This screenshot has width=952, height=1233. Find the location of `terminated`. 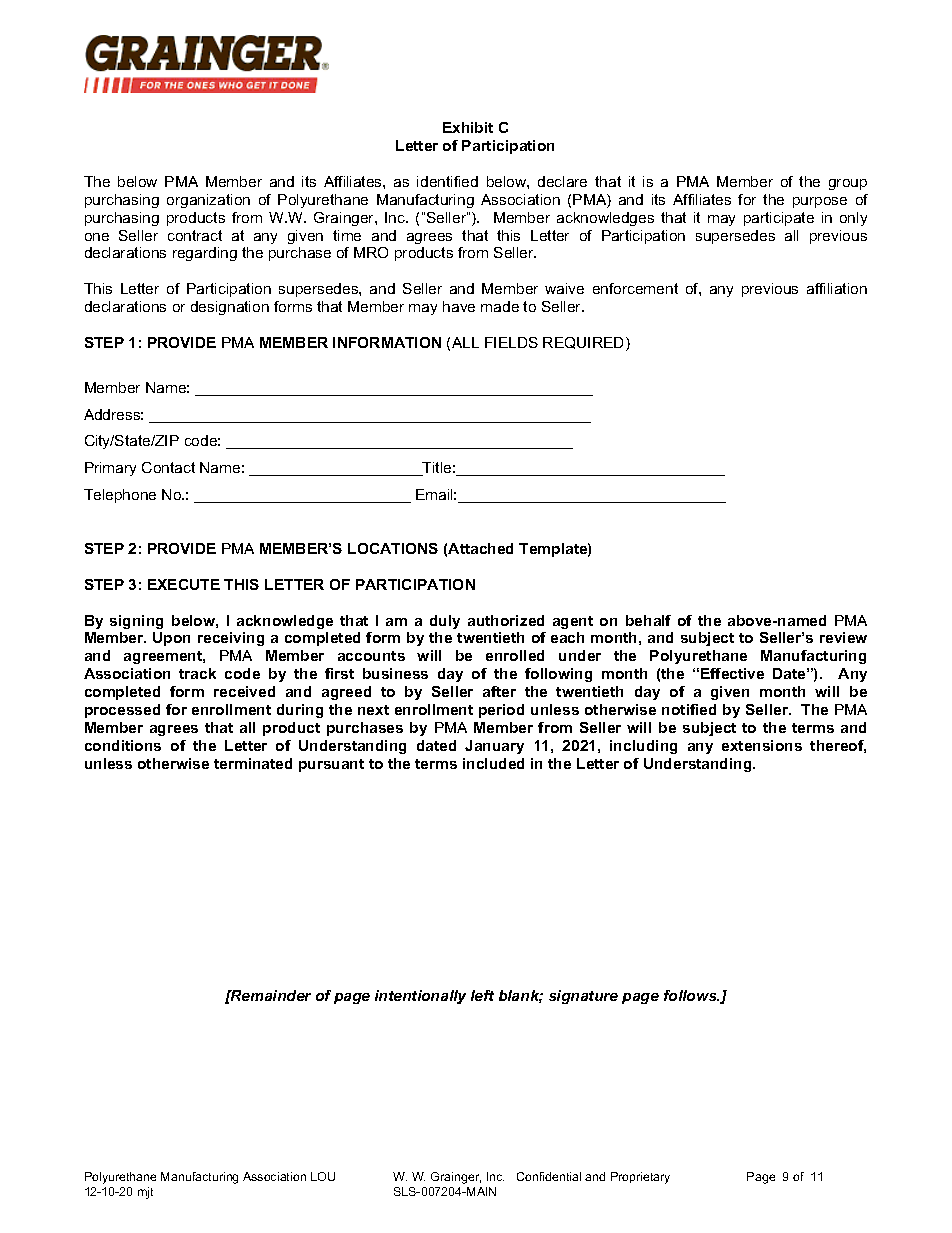

terminated is located at coordinates (253, 763).
